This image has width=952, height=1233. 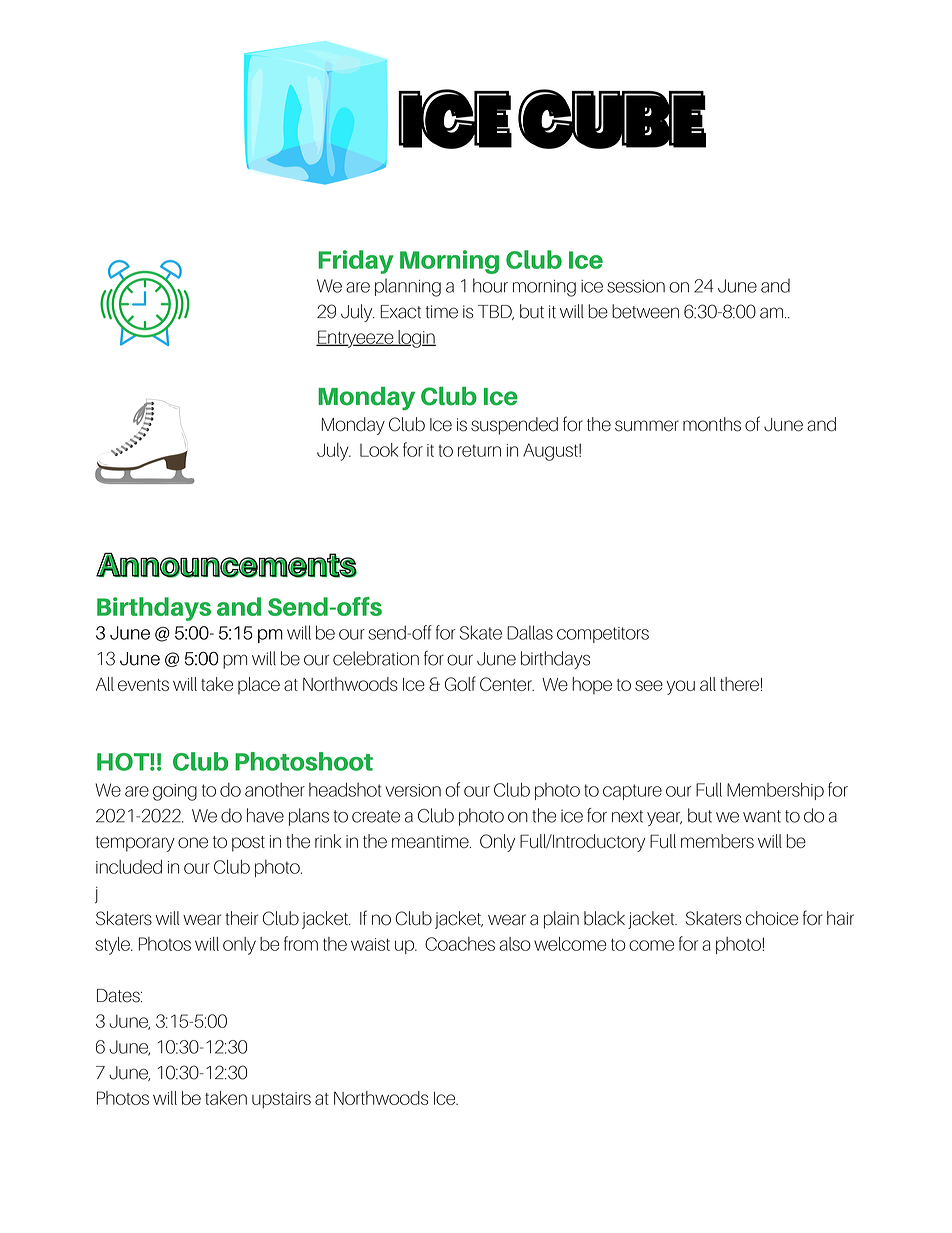 What do you see at coordinates (712, 424) in the image?
I see `months` at bounding box center [712, 424].
